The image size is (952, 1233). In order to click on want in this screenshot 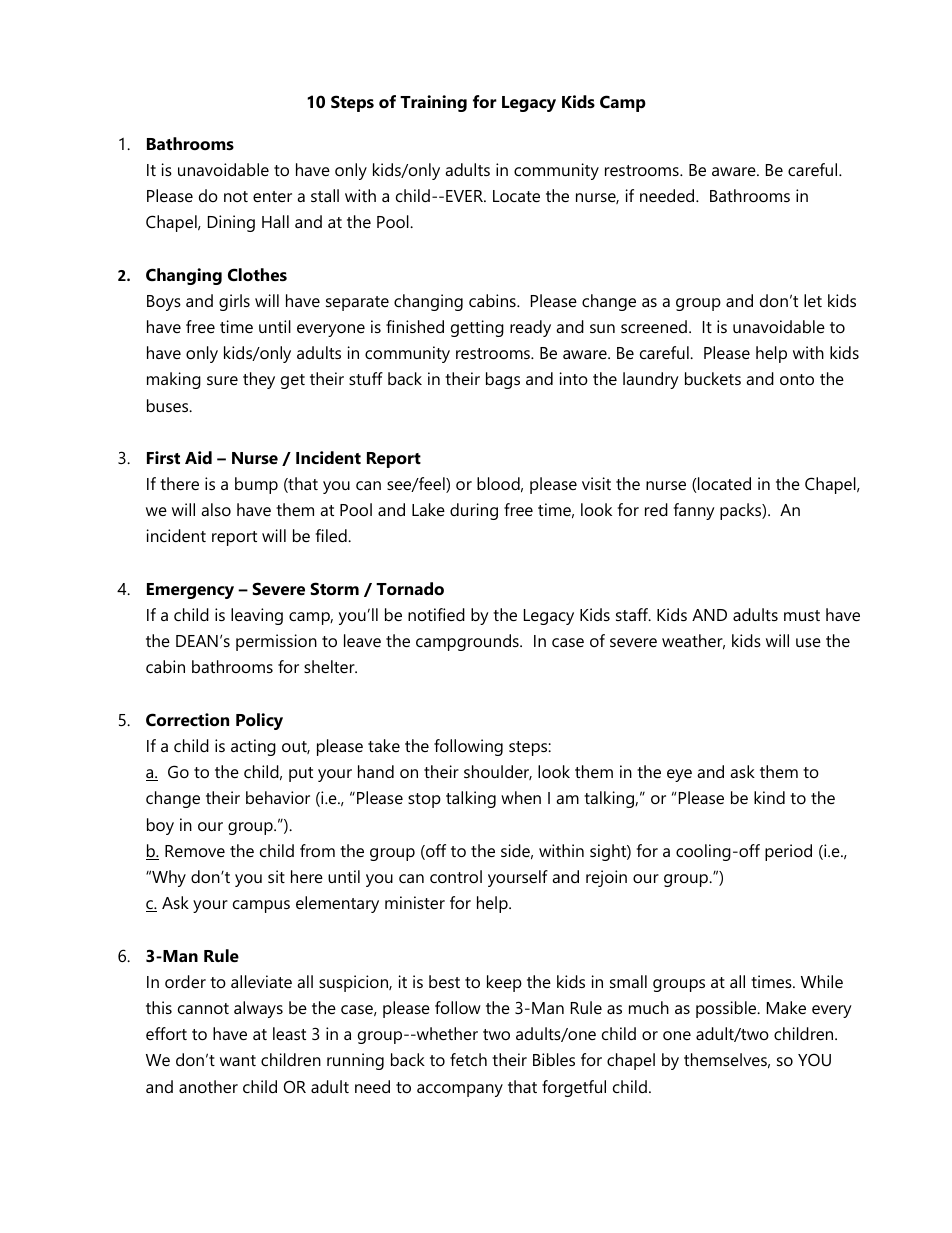, I will do `click(238, 1060)`.
